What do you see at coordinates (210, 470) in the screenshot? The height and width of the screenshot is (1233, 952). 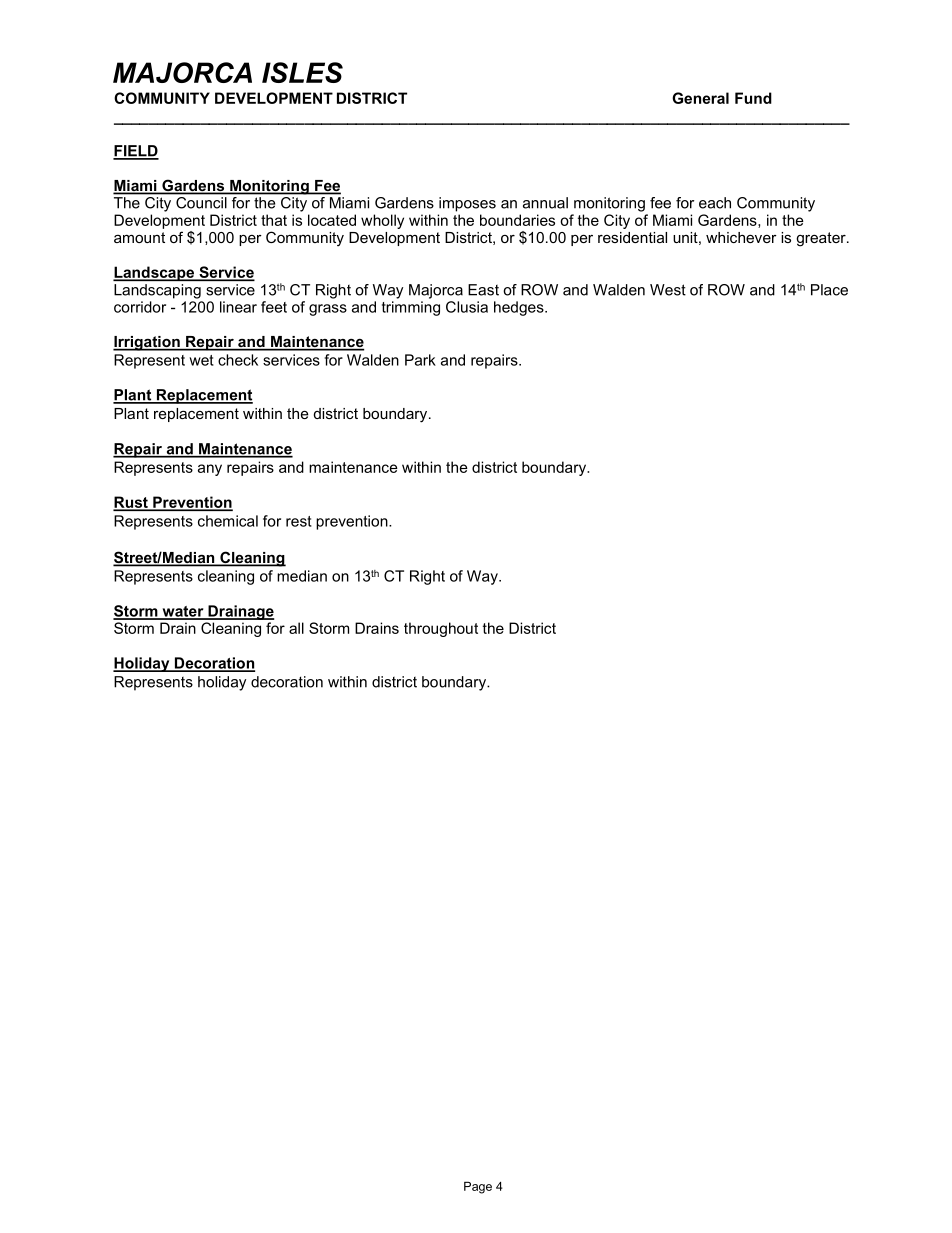 I see `any` at bounding box center [210, 470].
